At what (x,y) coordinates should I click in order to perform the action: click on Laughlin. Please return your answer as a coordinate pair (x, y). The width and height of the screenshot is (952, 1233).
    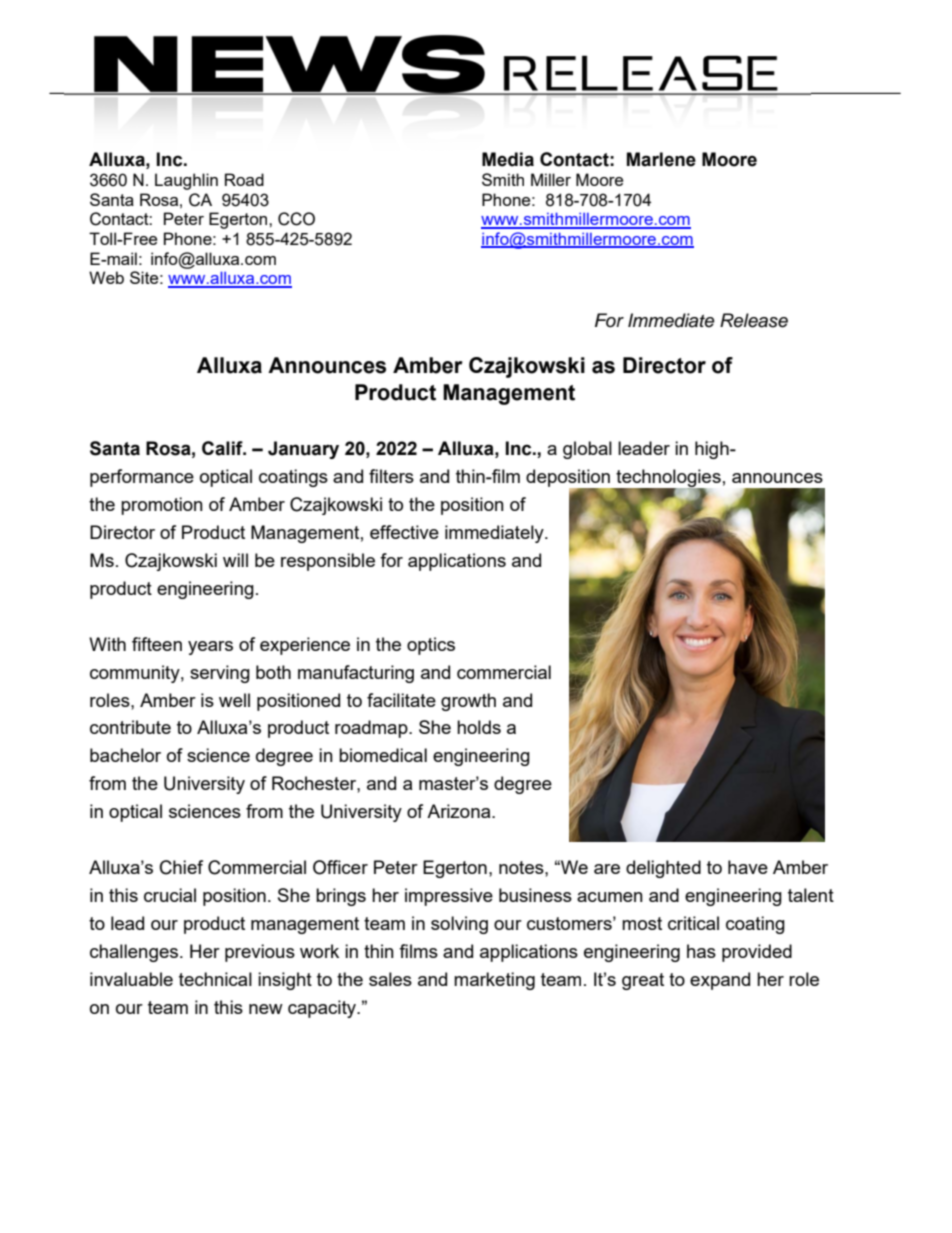
    Looking at the image, I should click on (186, 181).
